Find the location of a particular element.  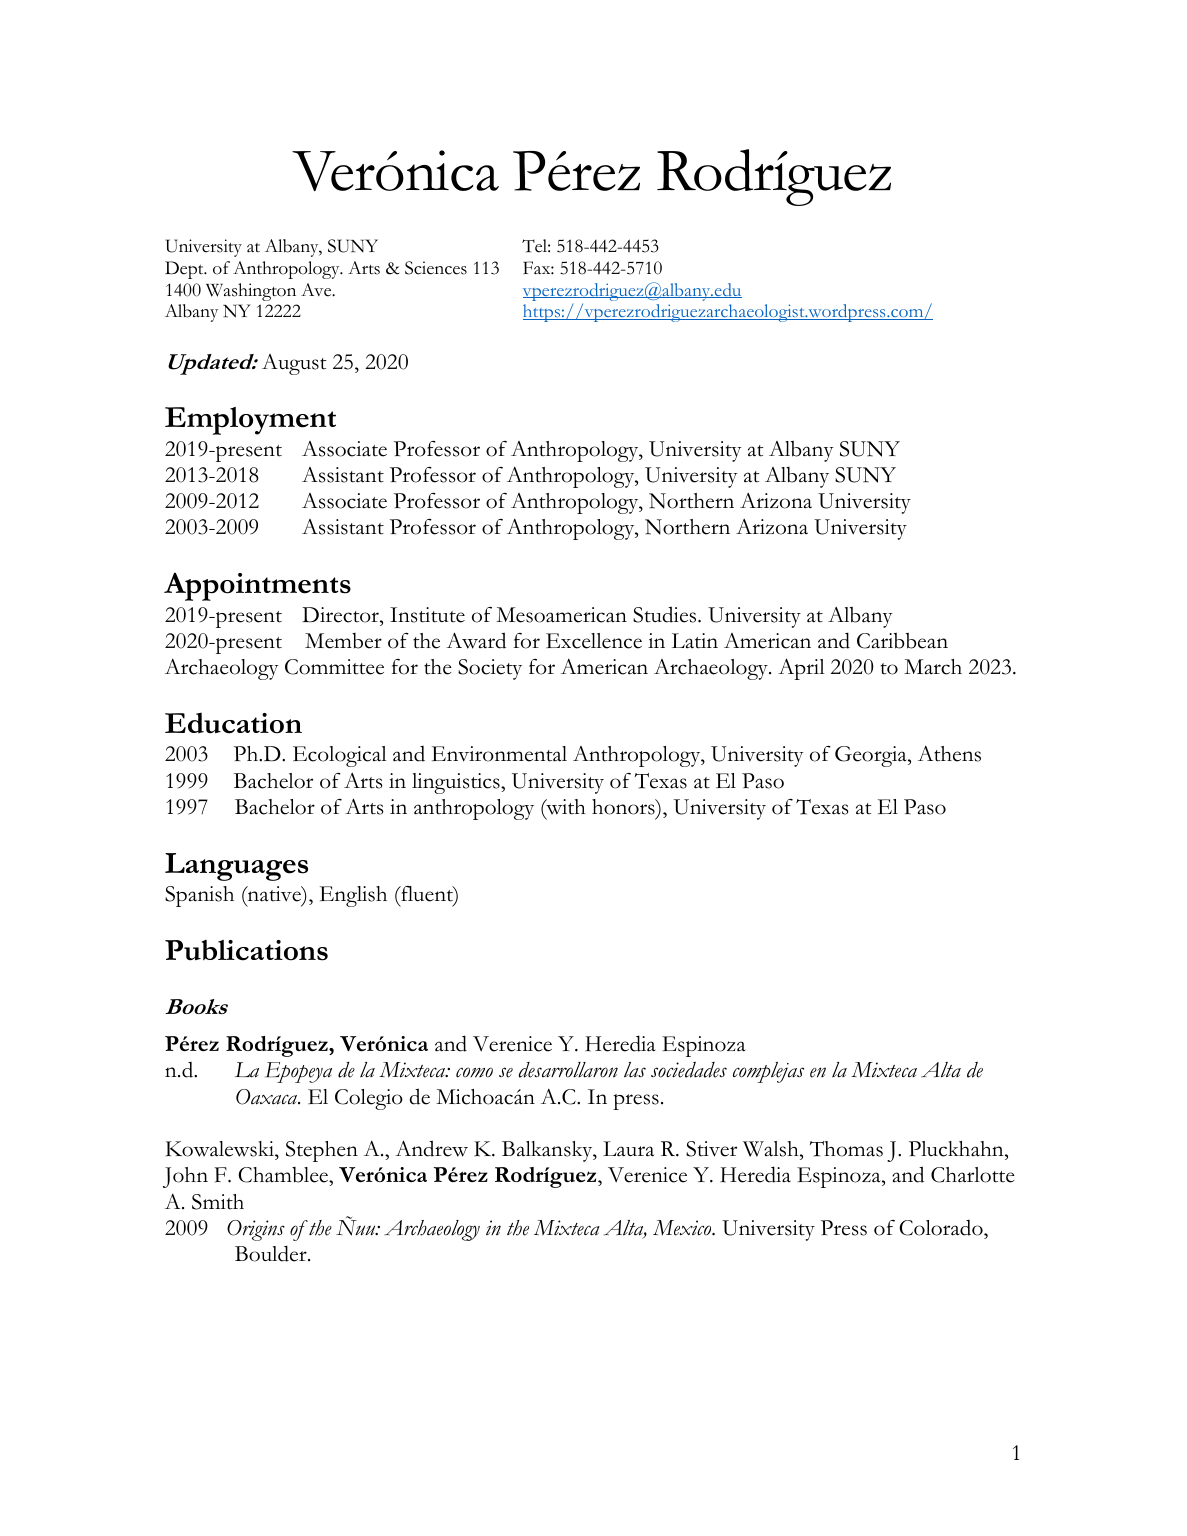

Appointments is located at coordinates (257, 587).
